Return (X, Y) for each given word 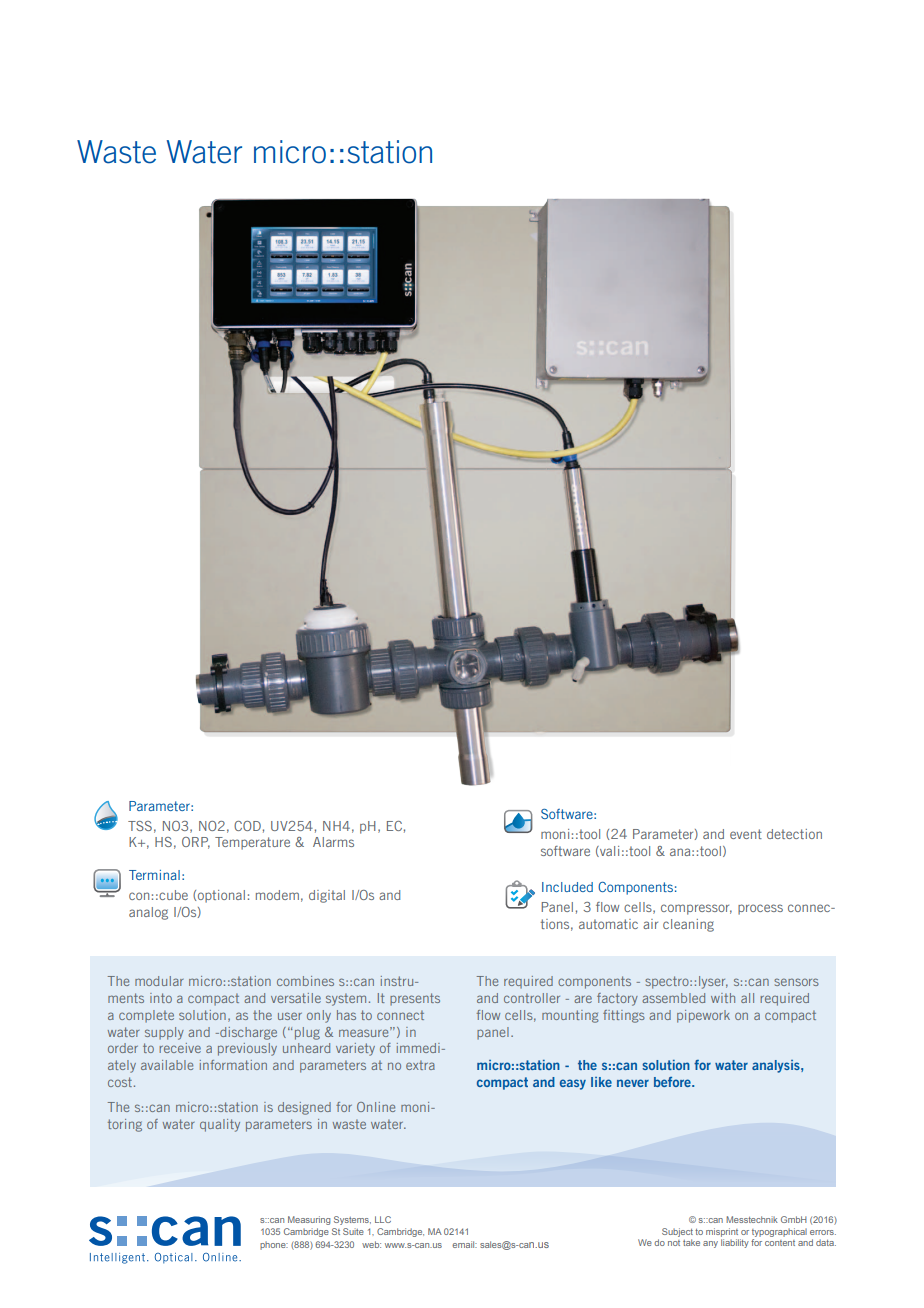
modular (159, 981)
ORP (196, 843)
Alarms (333, 842)
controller (532, 998)
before (673, 1082)
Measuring (309, 1220)
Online (376, 1107)
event (746, 834)
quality (220, 1125)
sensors (796, 982)
